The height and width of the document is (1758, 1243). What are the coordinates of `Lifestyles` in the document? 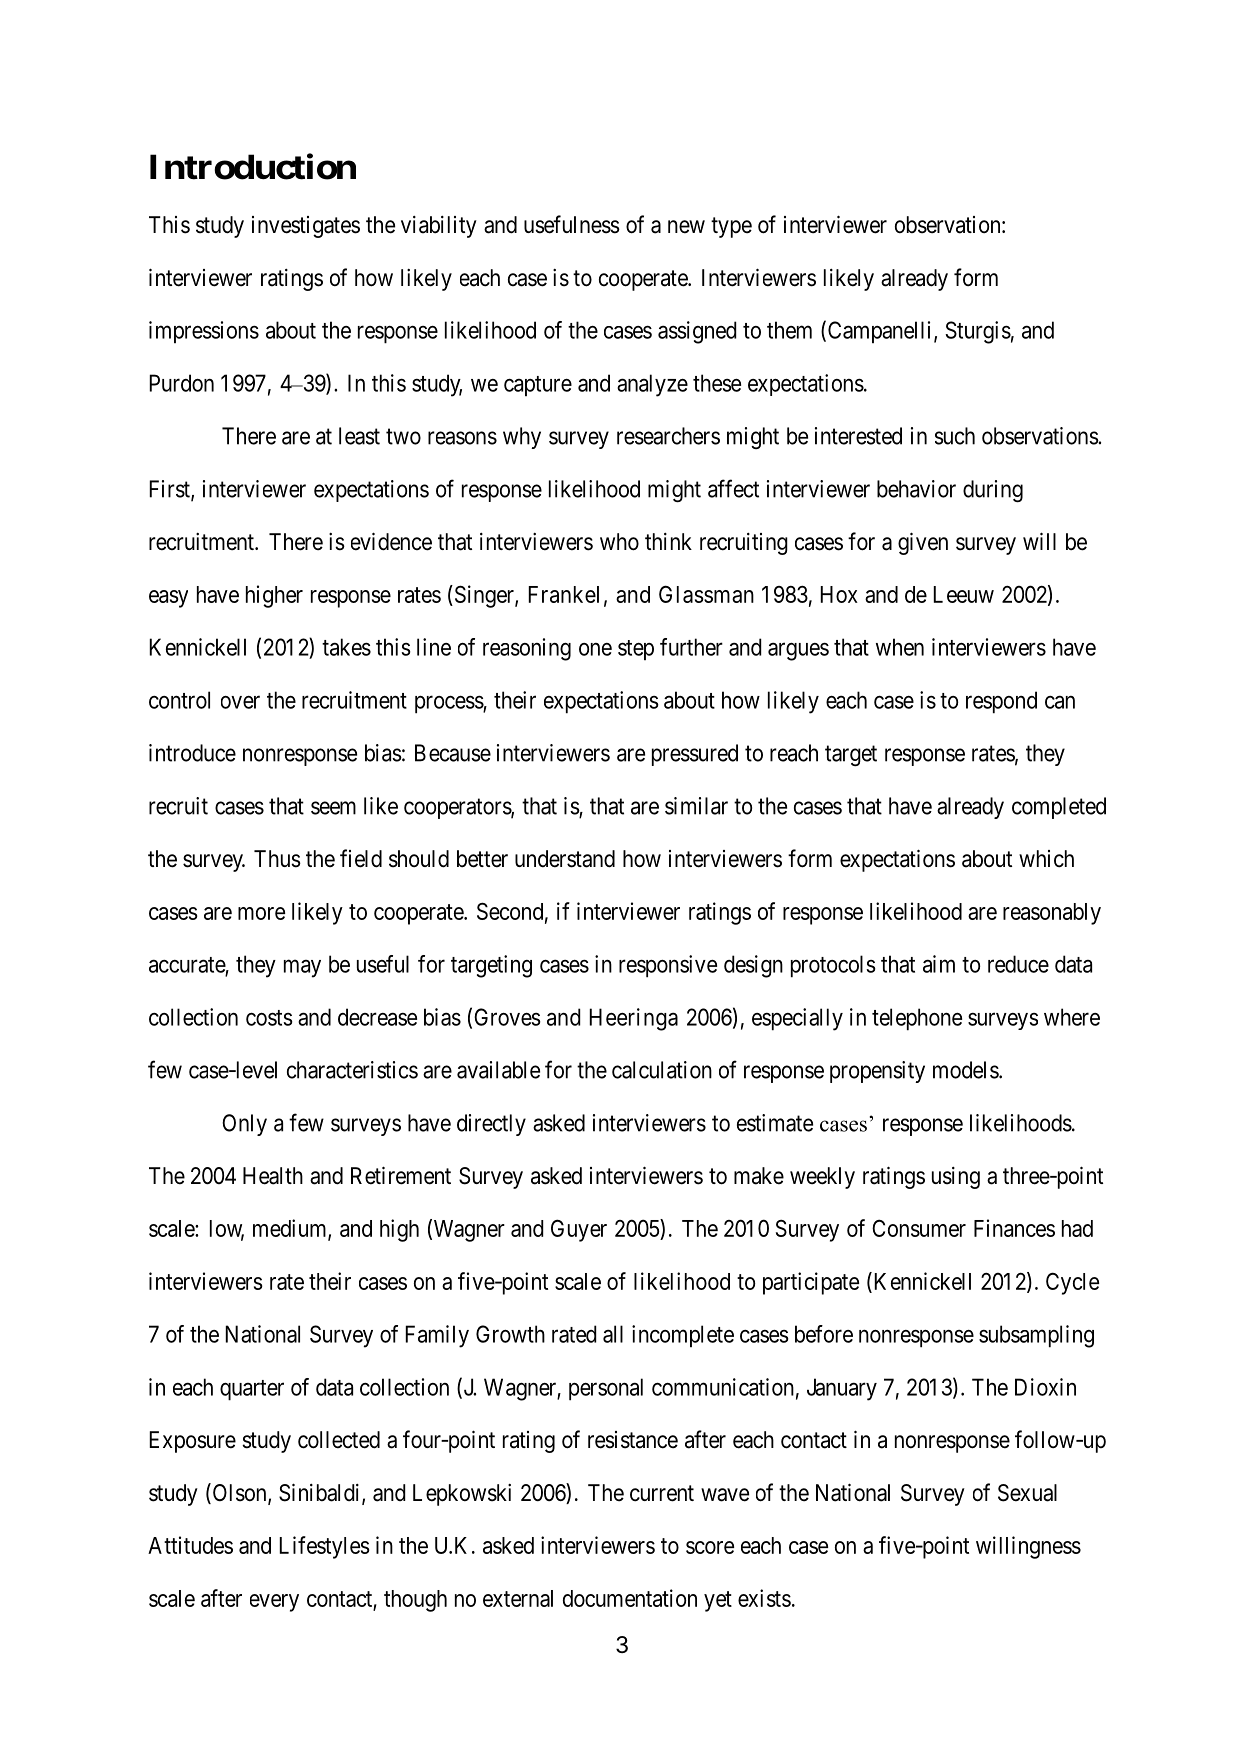 It's located at (324, 1547).
